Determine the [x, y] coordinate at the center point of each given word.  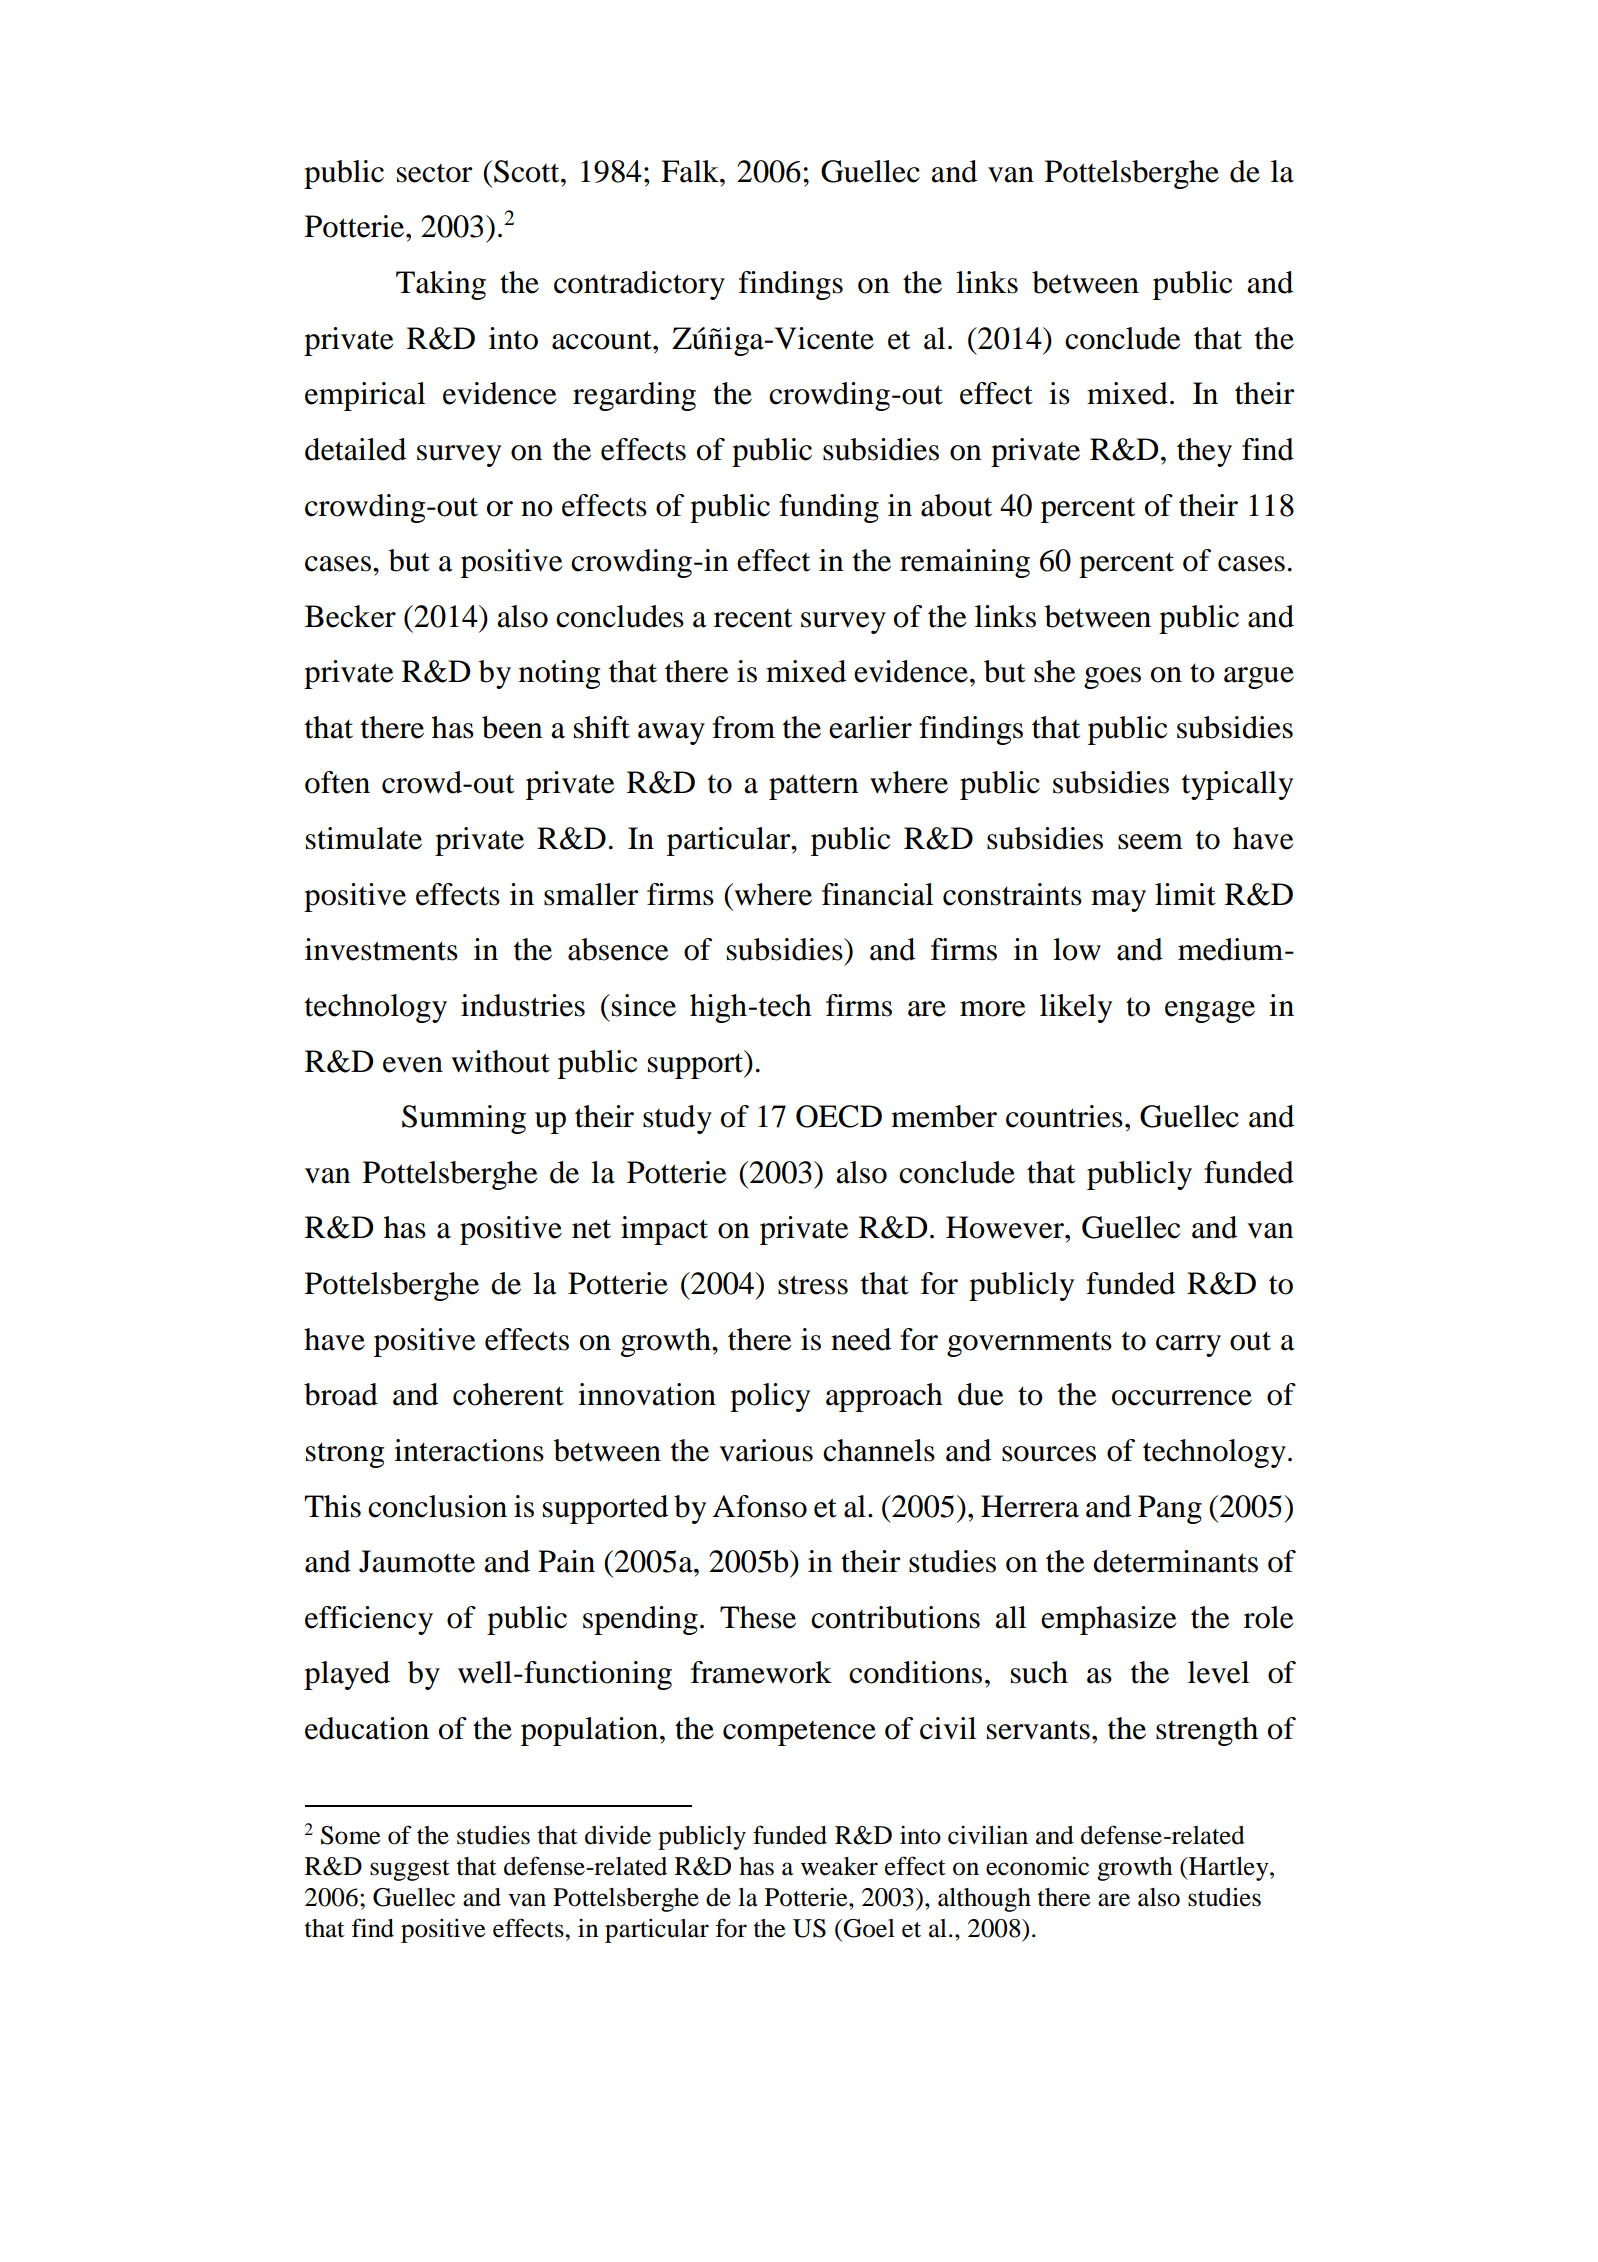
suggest [410, 1870]
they [1204, 452]
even [413, 1065]
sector [434, 173]
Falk [691, 171]
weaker [839, 1866]
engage [1210, 1012]
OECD [839, 1116]
